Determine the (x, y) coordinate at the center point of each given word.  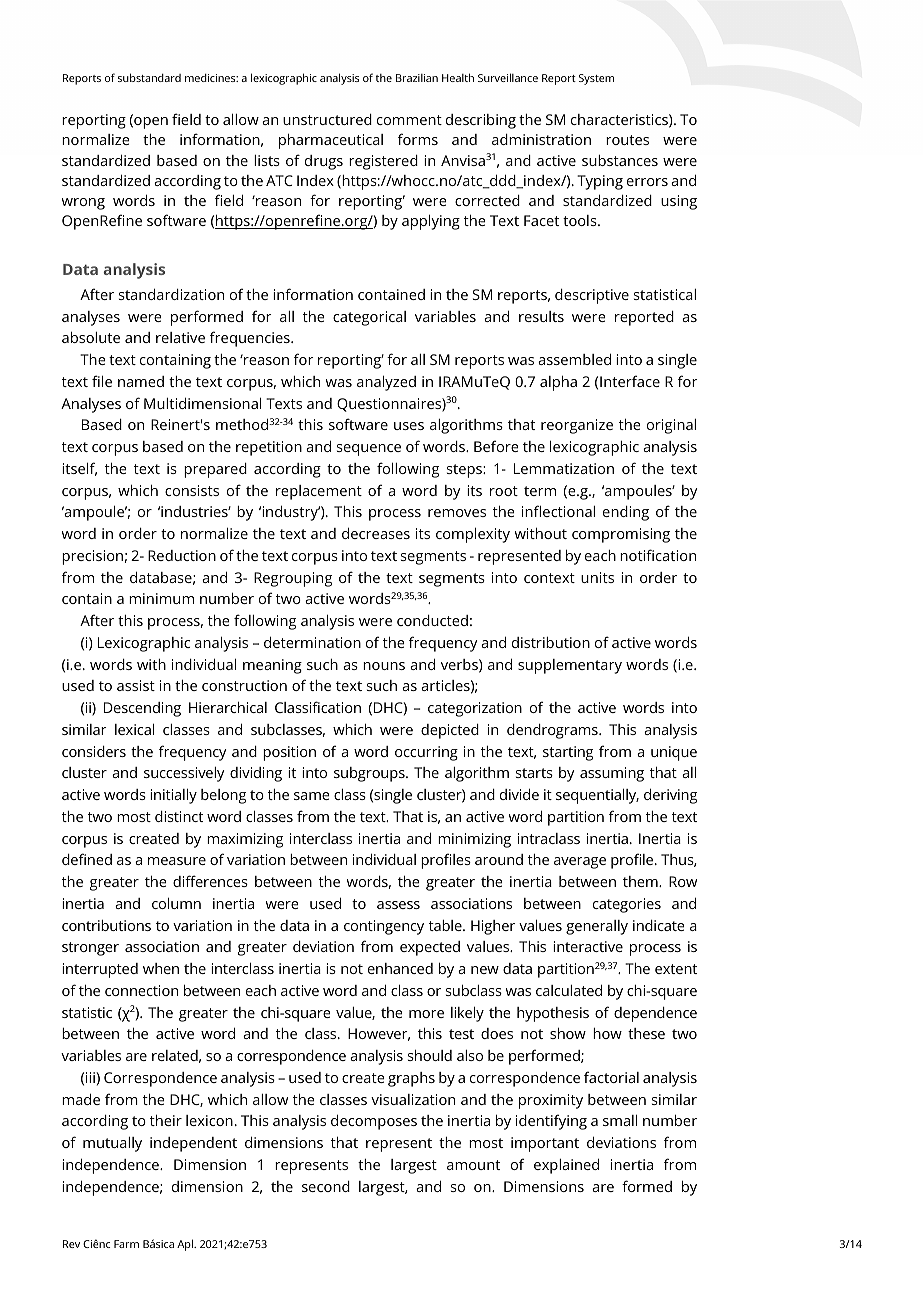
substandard (149, 77)
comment (409, 120)
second (326, 1186)
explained (566, 1166)
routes (627, 140)
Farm (126, 1244)
